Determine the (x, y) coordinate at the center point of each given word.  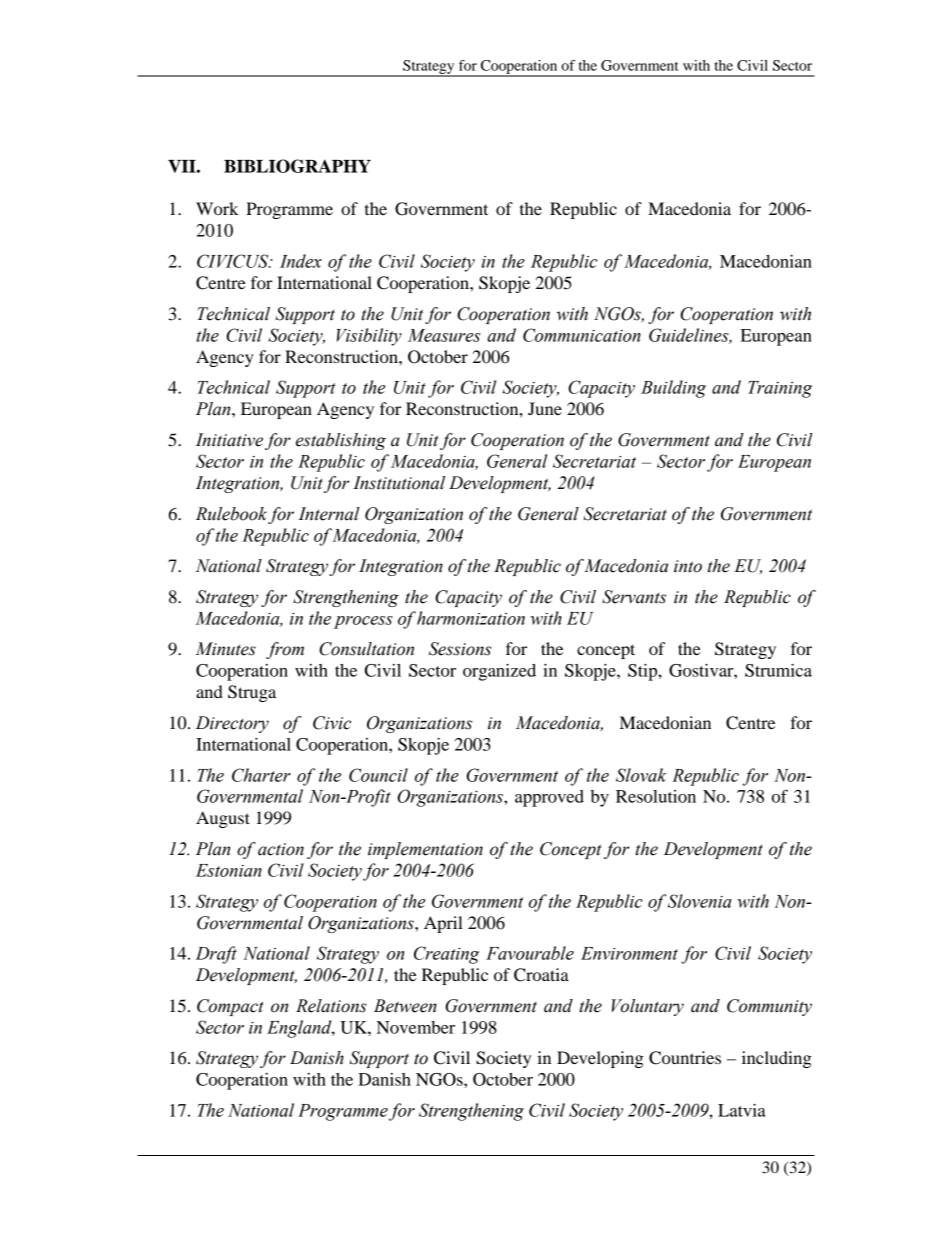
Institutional (399, 483)
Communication (582, 335)
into (688, 566)
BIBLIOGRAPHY (297, 166)
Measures (444, 335)
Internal (329, 514)
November (416, 1027)
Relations (331, 1006)
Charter (261, 775)
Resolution (656, 796)
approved (549, 798)
